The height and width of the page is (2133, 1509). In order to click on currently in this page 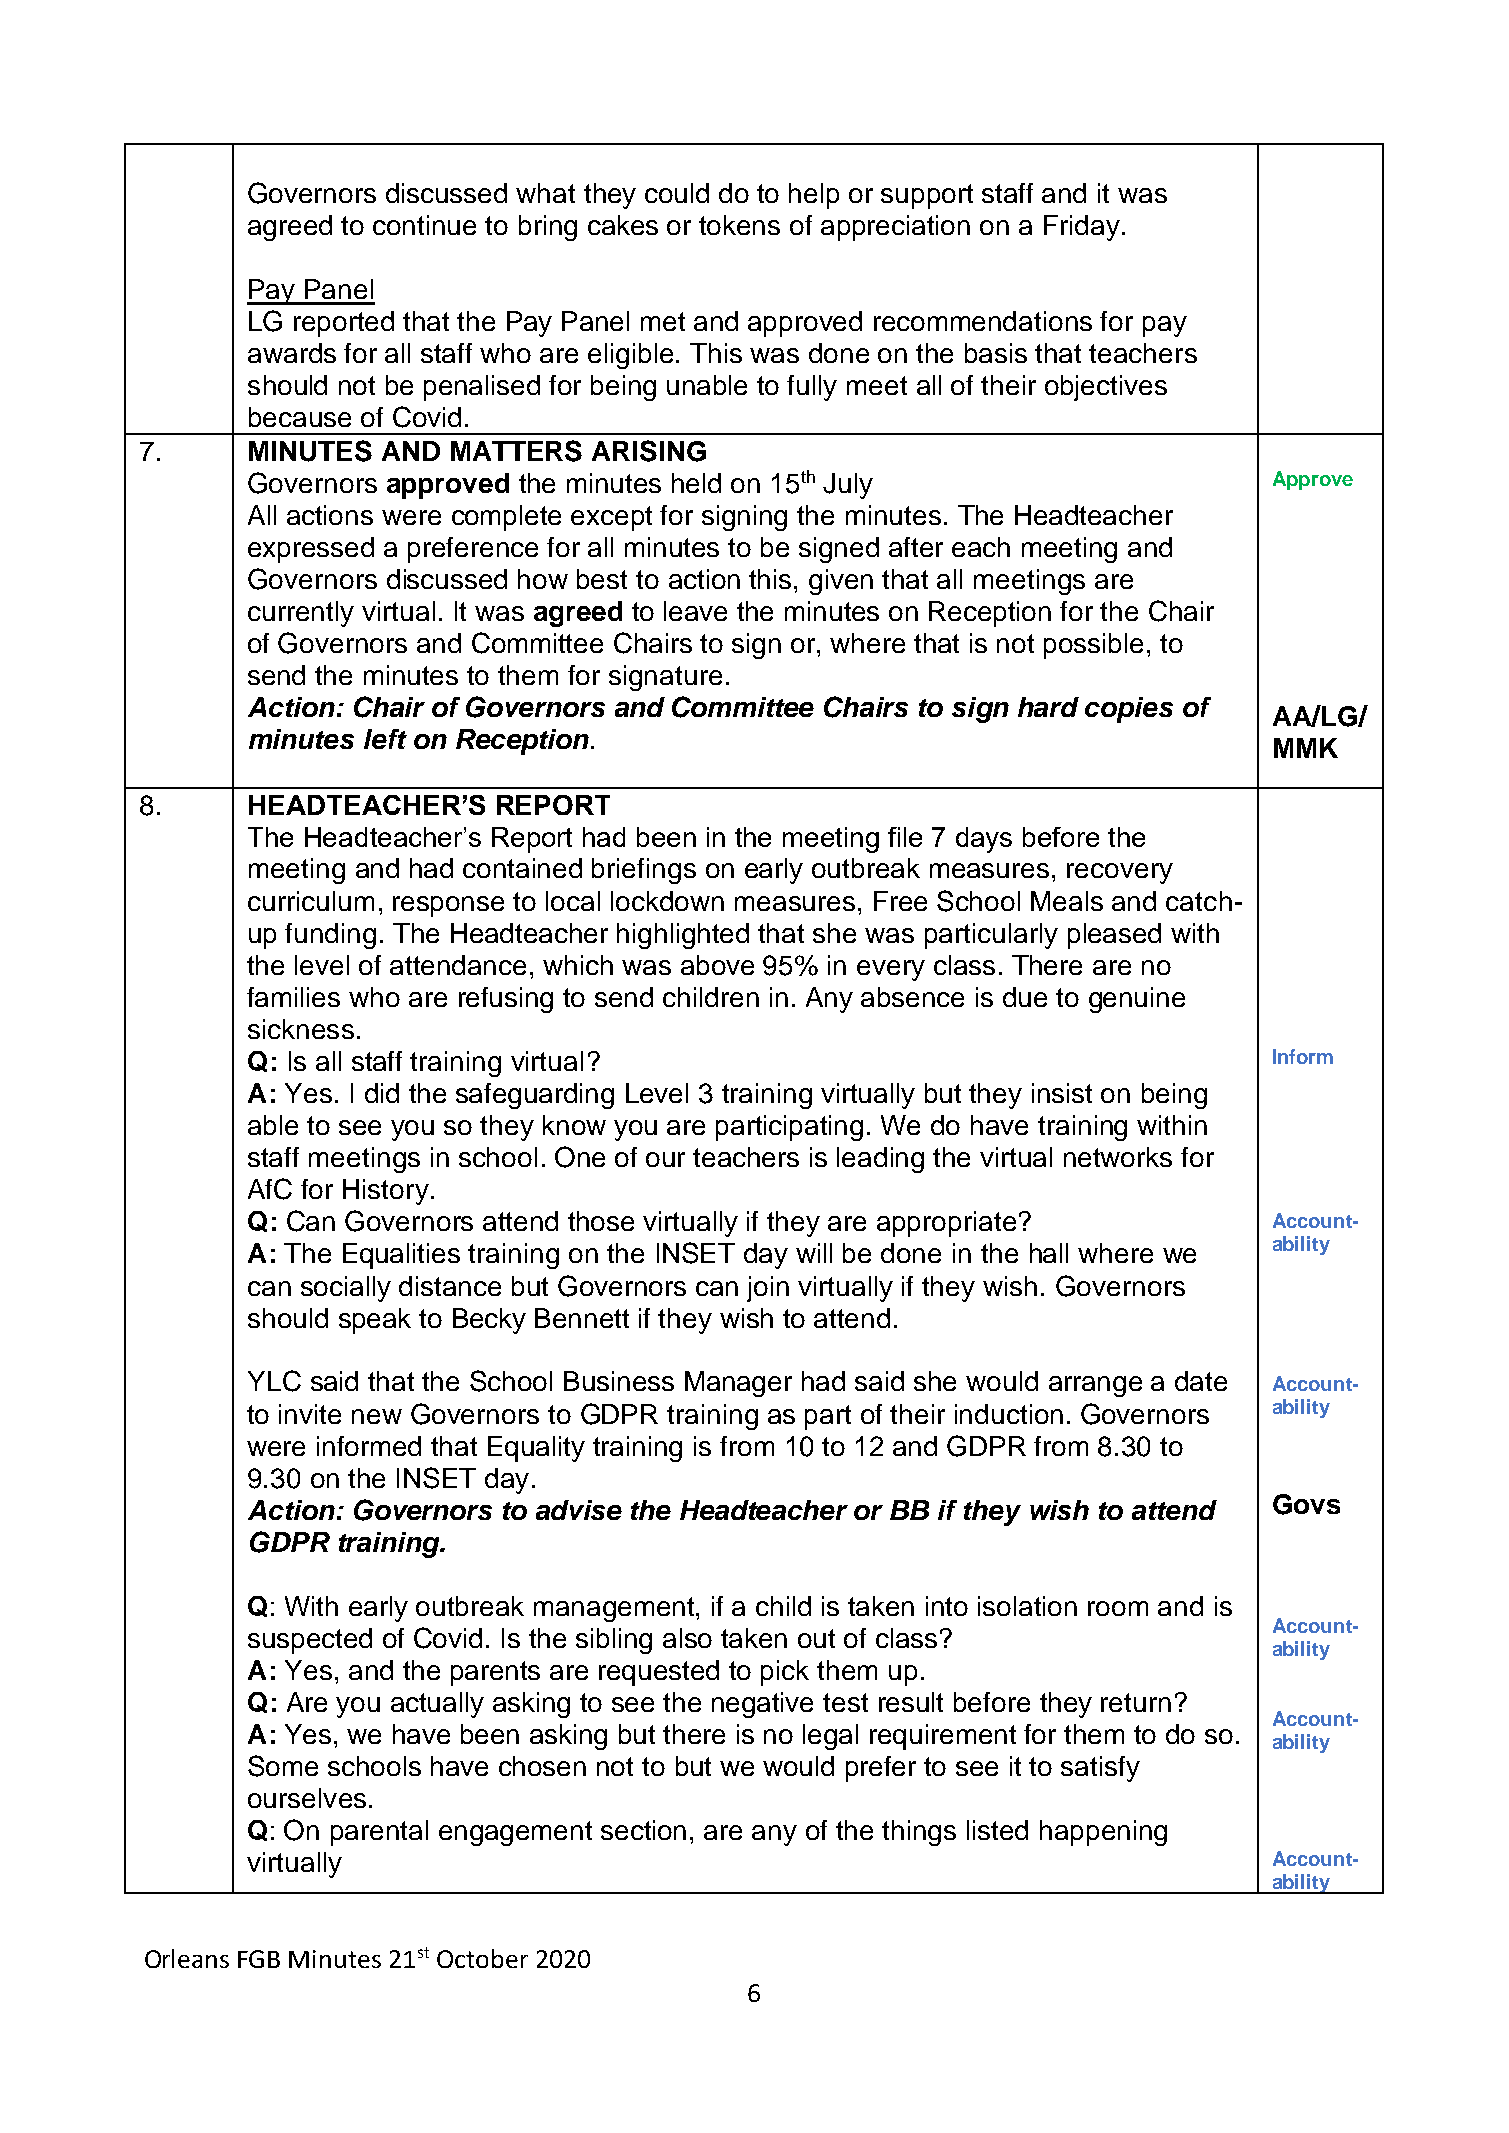, I will do `click(301, 614)`.
